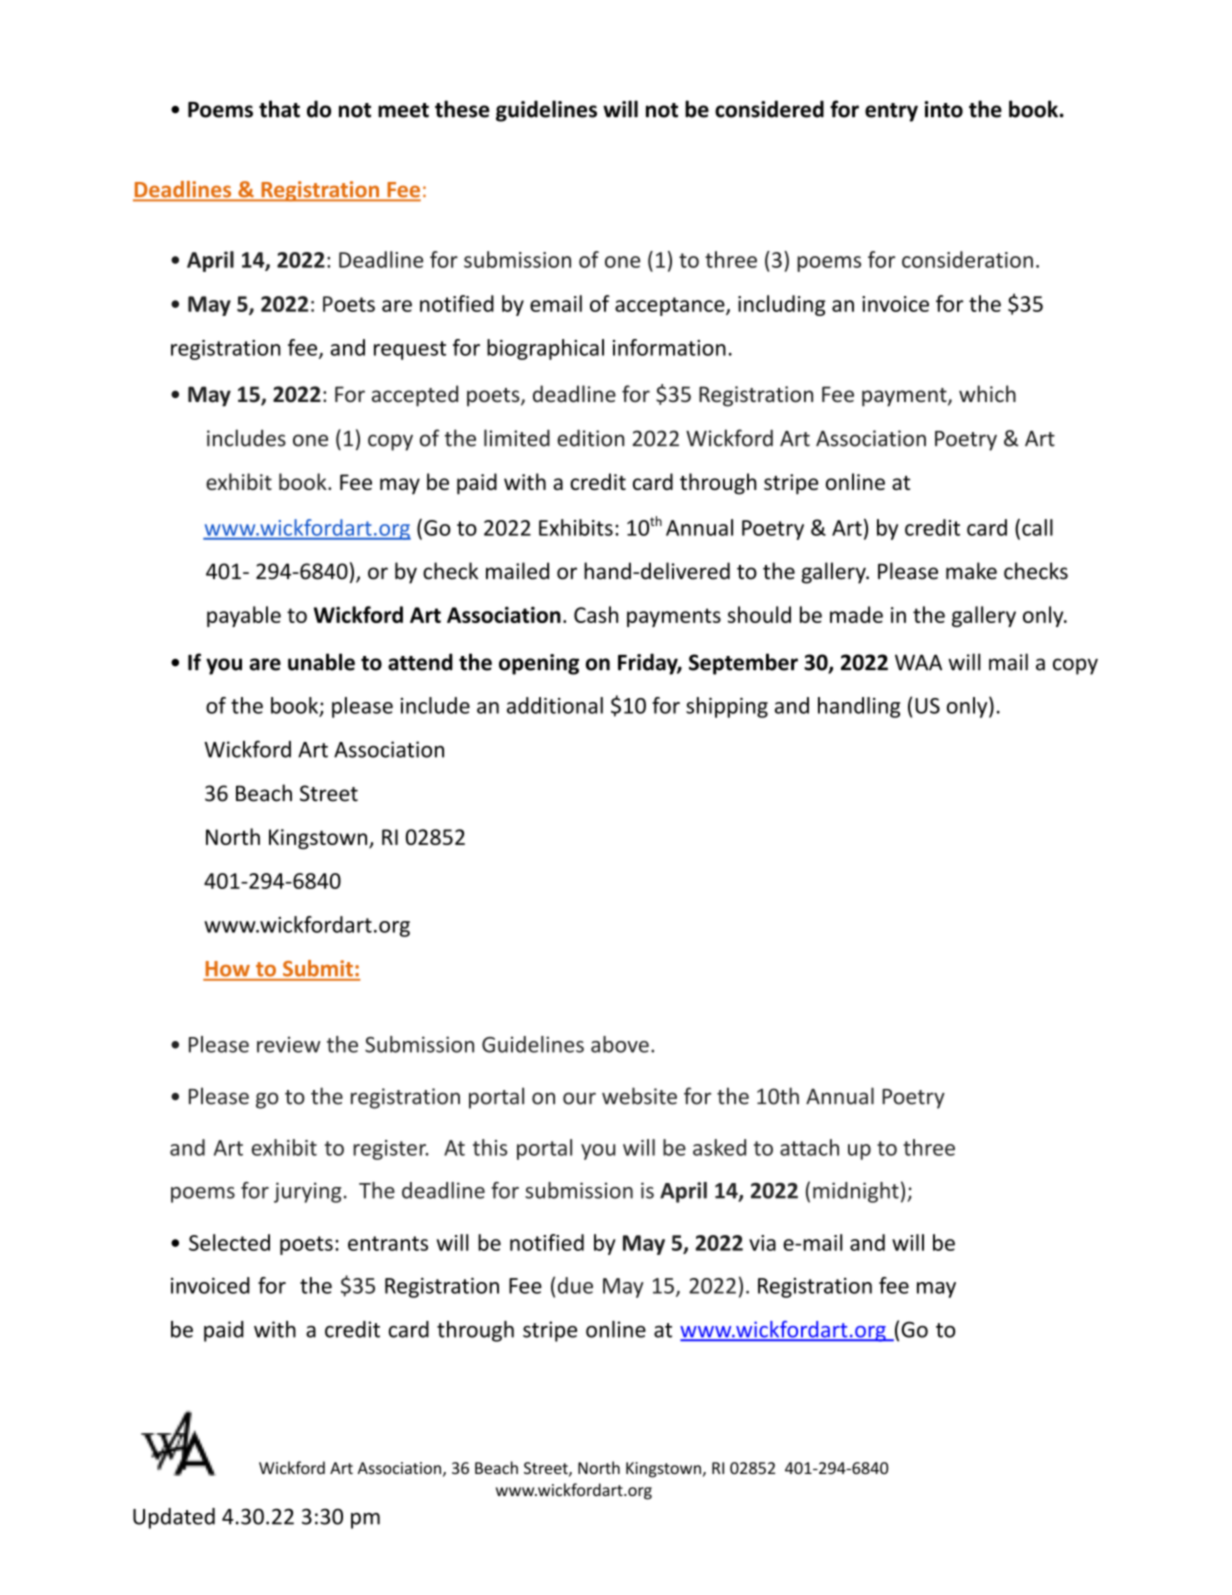 This page has width=1232, height=1595. Describe the element at coordinates (971, 571) in the page. I see `make` at that location.
